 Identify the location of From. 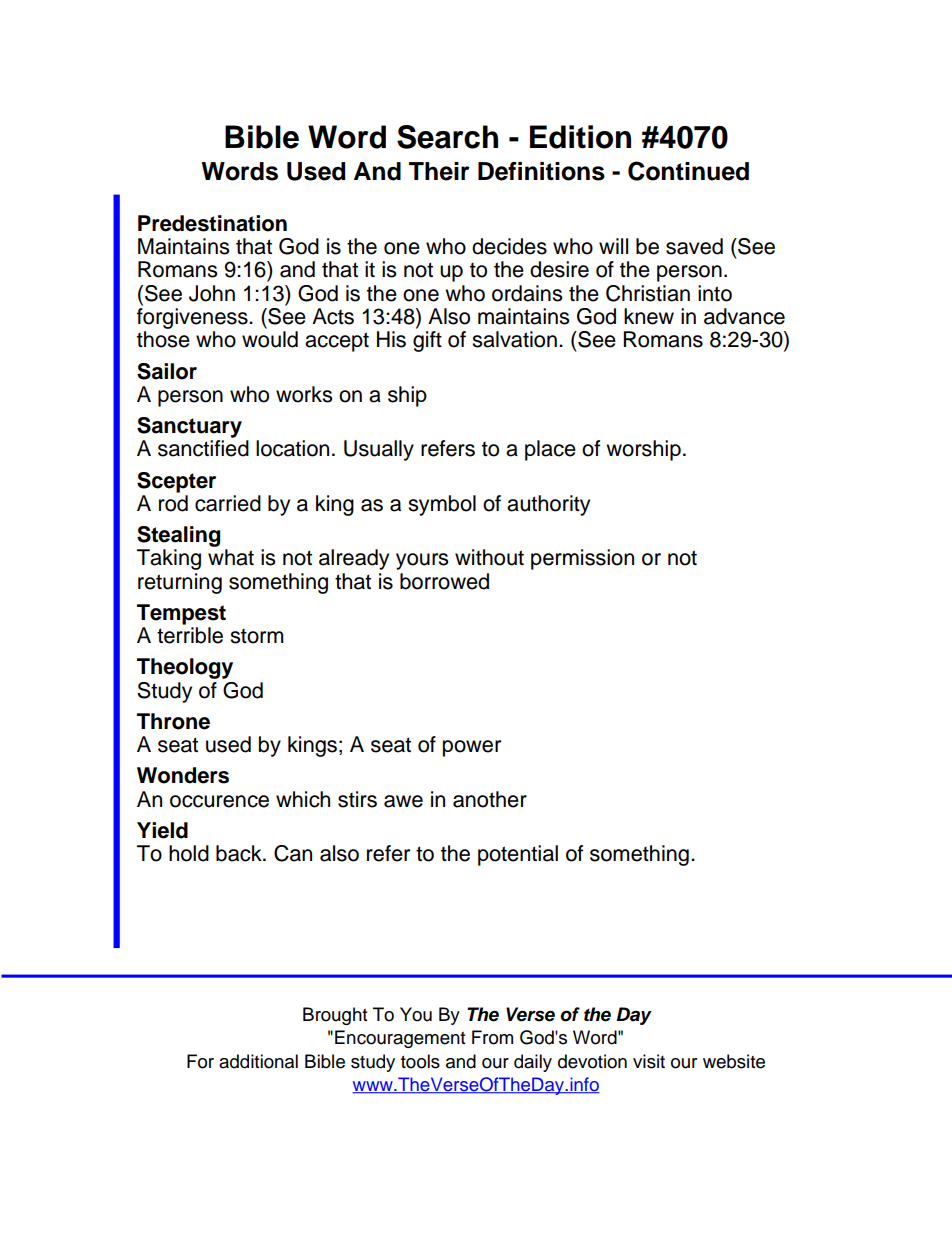
(492, 1037).
